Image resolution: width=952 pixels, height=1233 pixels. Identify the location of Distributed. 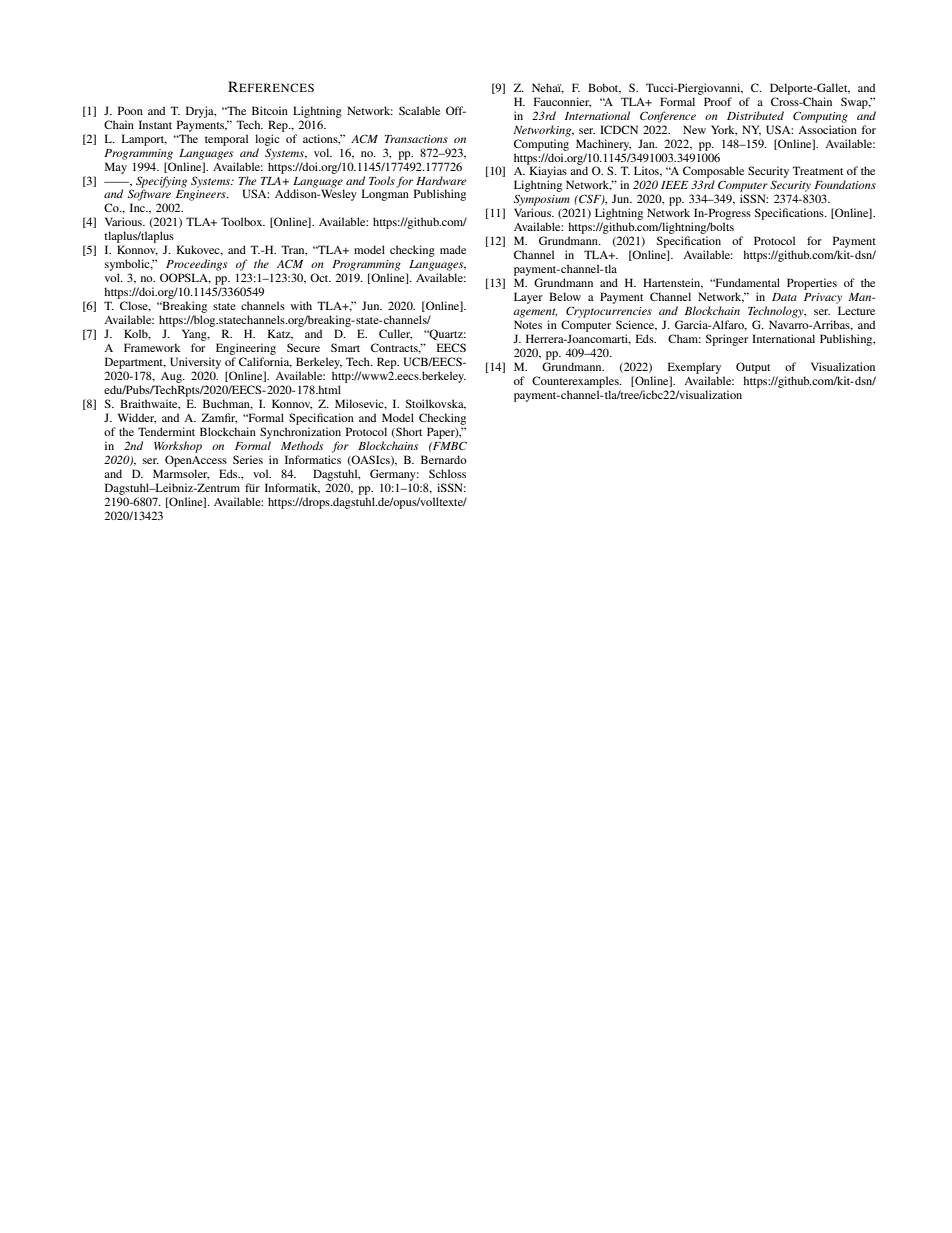
(755, 115).
